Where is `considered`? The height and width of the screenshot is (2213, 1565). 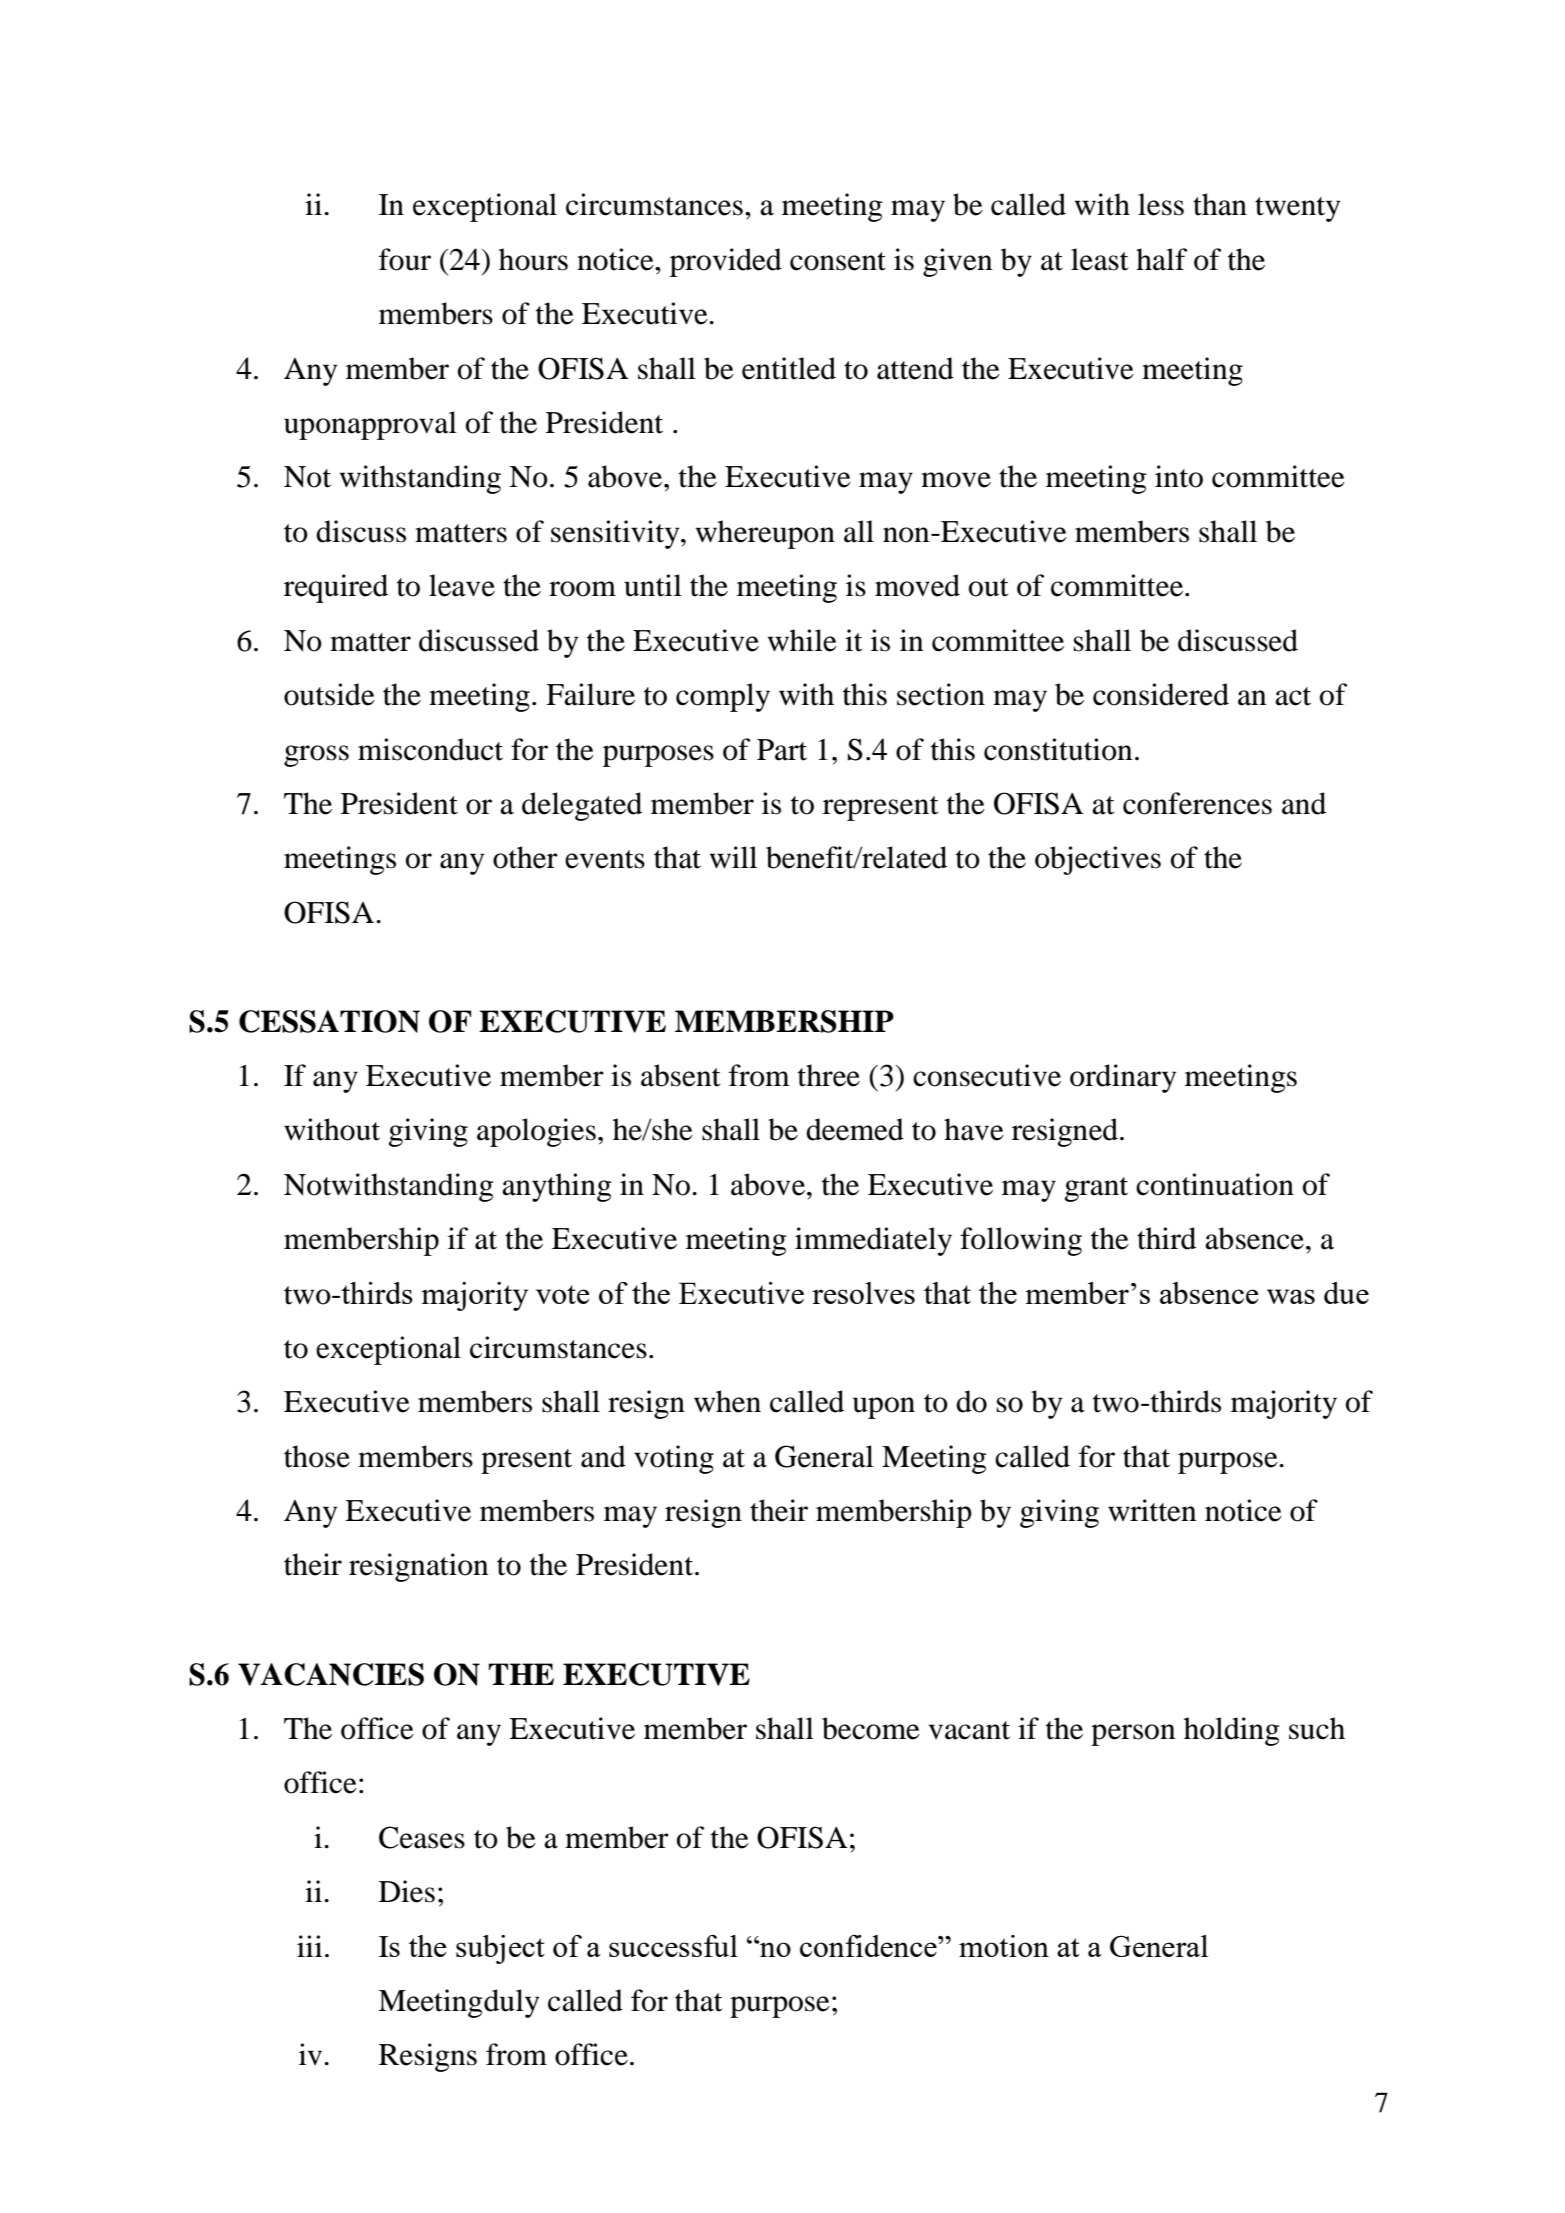
considered is located at coordinates (1161, 694).
